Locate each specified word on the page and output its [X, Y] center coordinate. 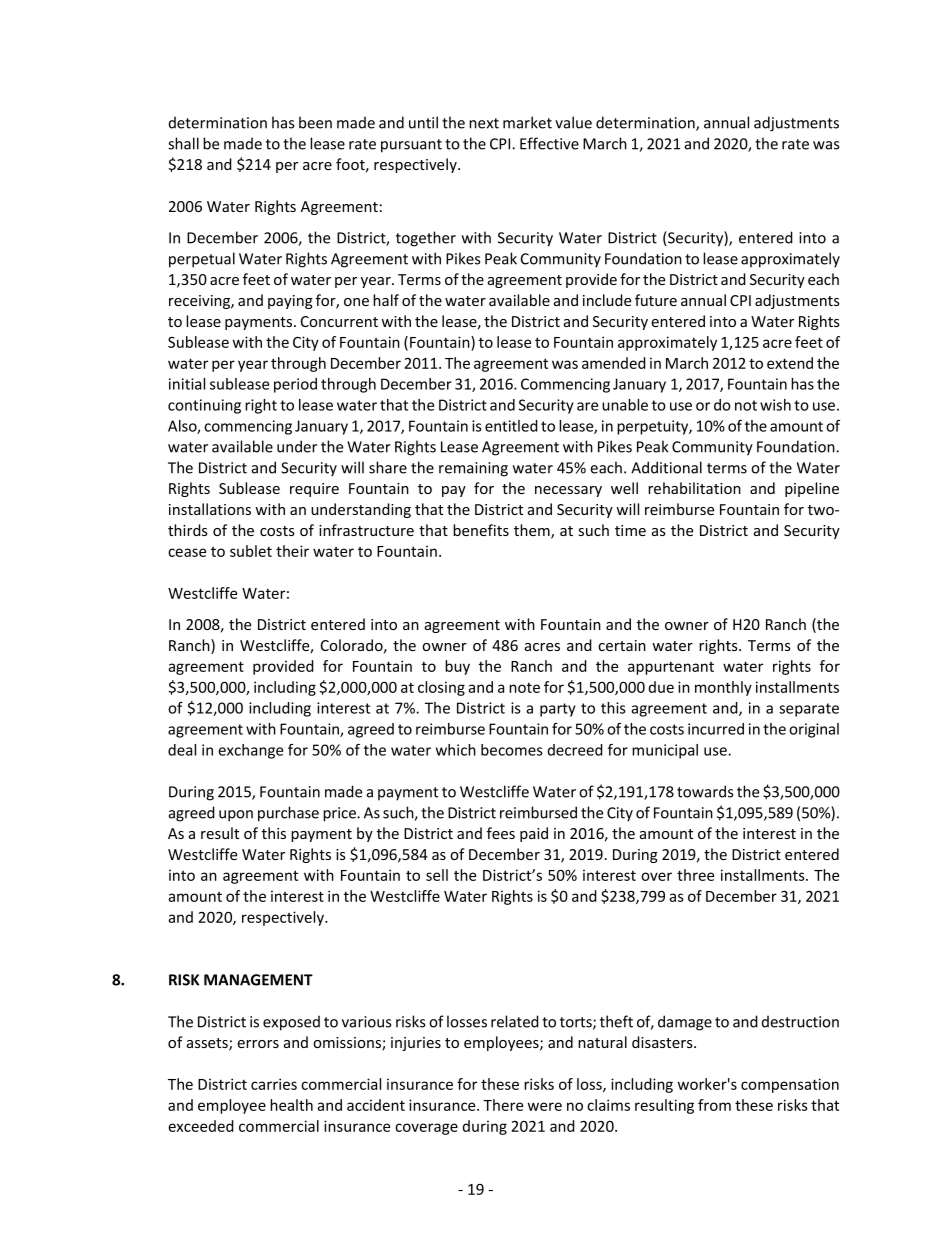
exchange [250, 751]
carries [274, 1084]
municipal [665, 751]
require [314, 490]
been [315, 122]
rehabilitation [694, 488]
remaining [473, 469]
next [484, 123]
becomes [512, 750]
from [714, 1105]
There [503, 1105]
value [573, 122]
